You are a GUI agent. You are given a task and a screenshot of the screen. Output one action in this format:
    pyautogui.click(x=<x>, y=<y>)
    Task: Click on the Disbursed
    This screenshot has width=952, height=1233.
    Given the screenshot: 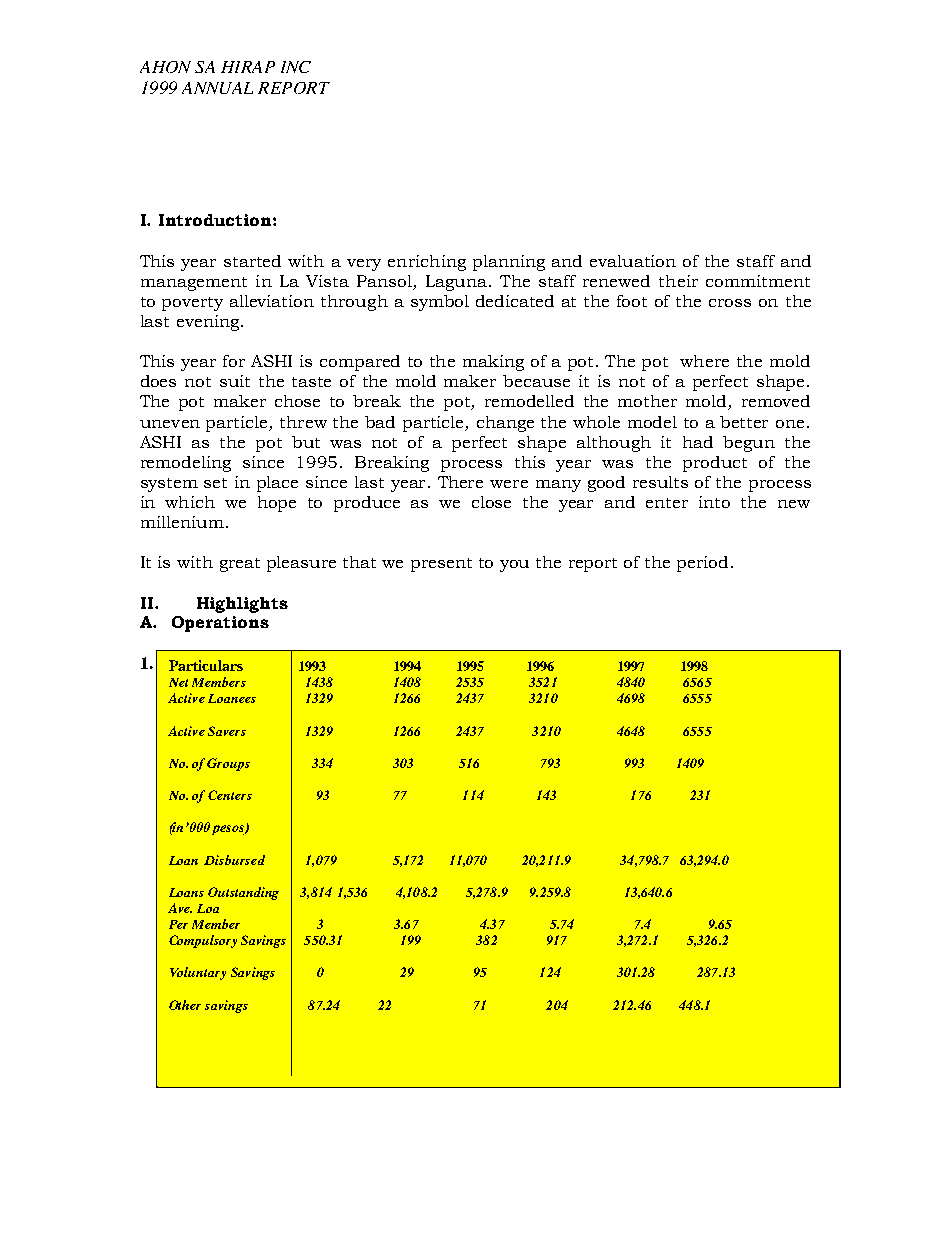 What is the action you would take?
    pyautogui.click(x=234, y=860)
